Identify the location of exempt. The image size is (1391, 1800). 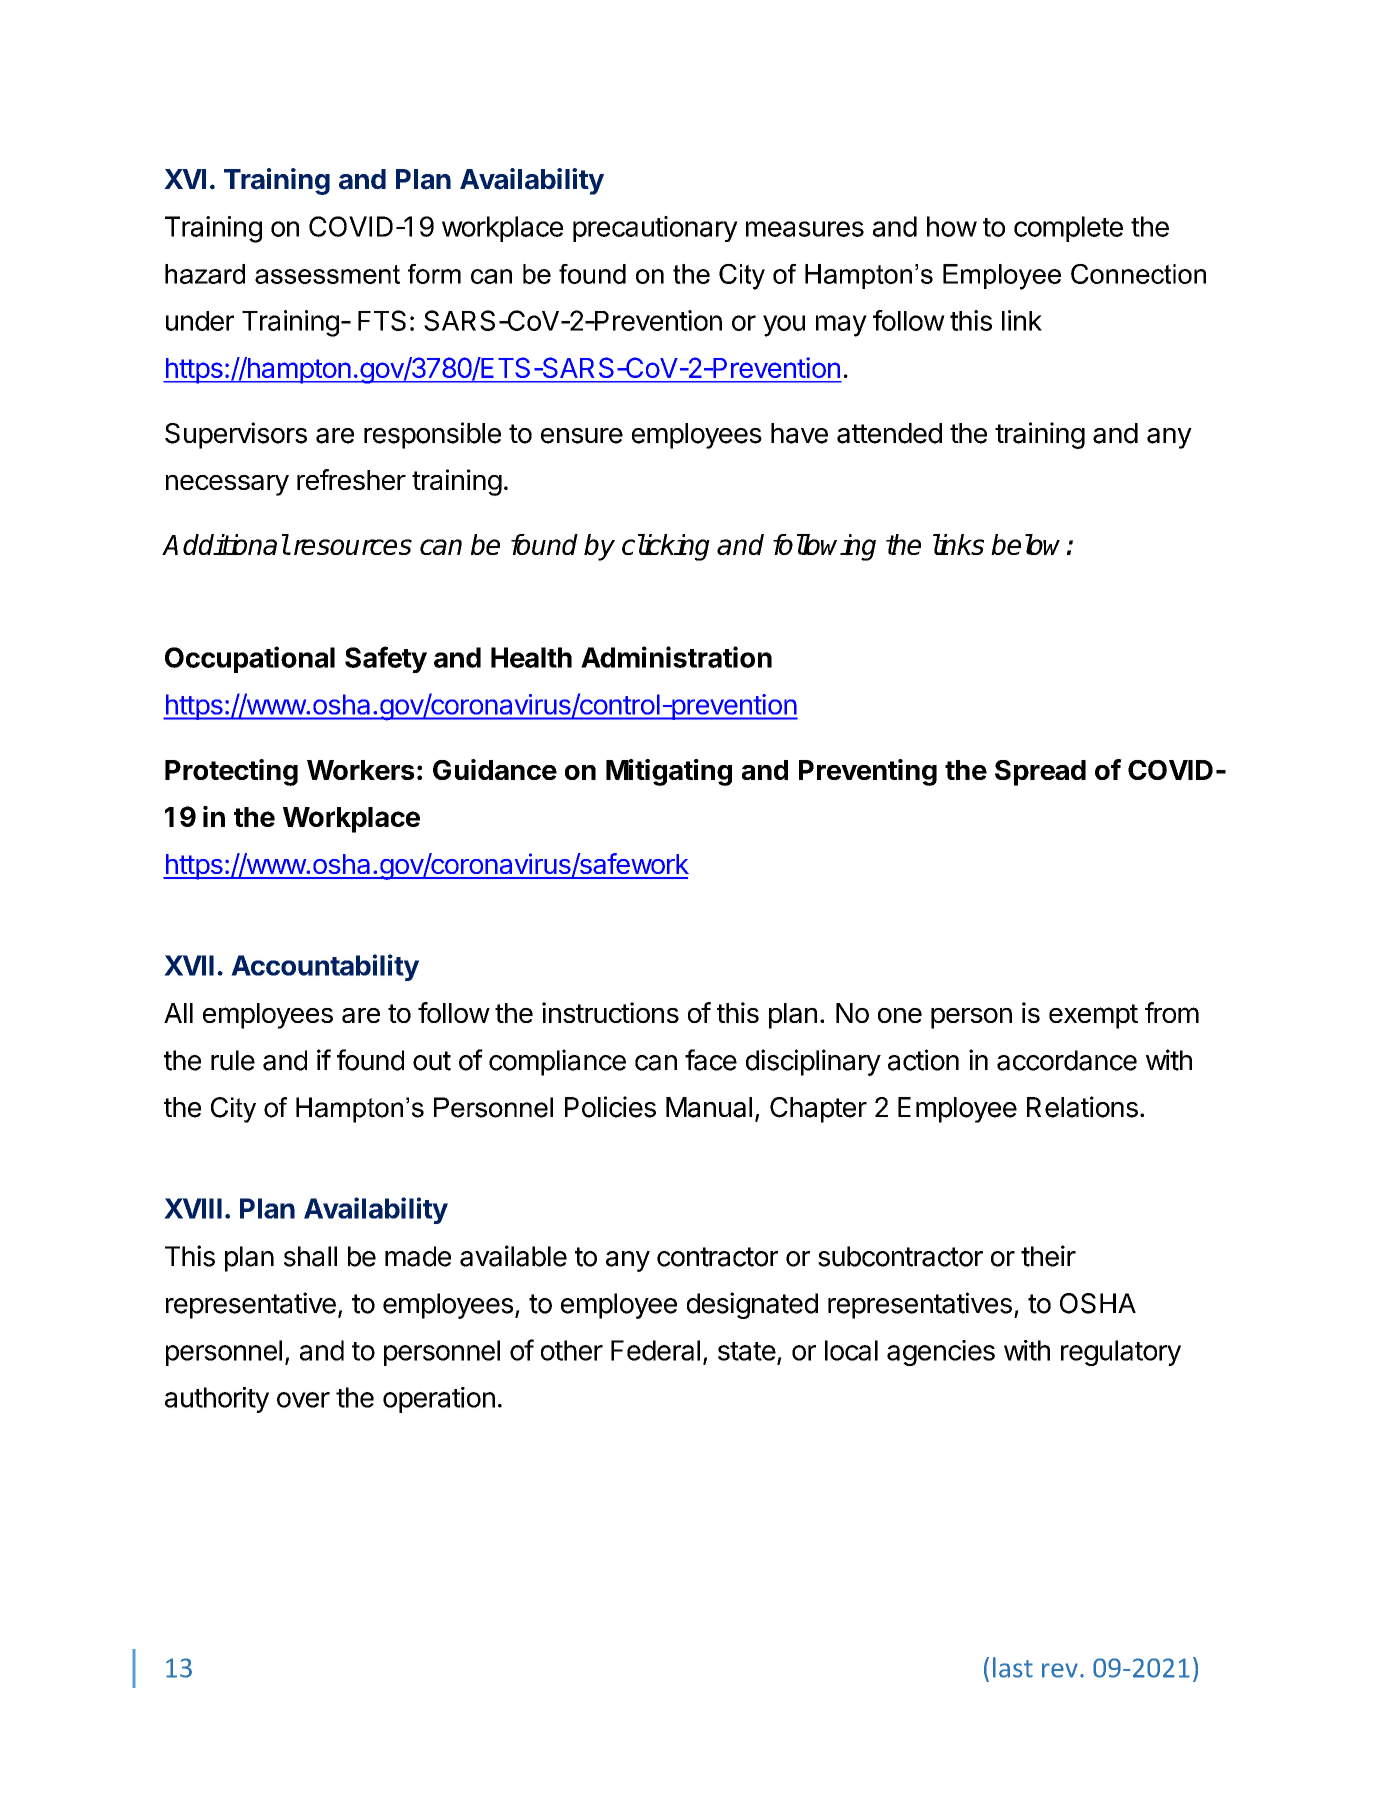
(1093, 1016).
